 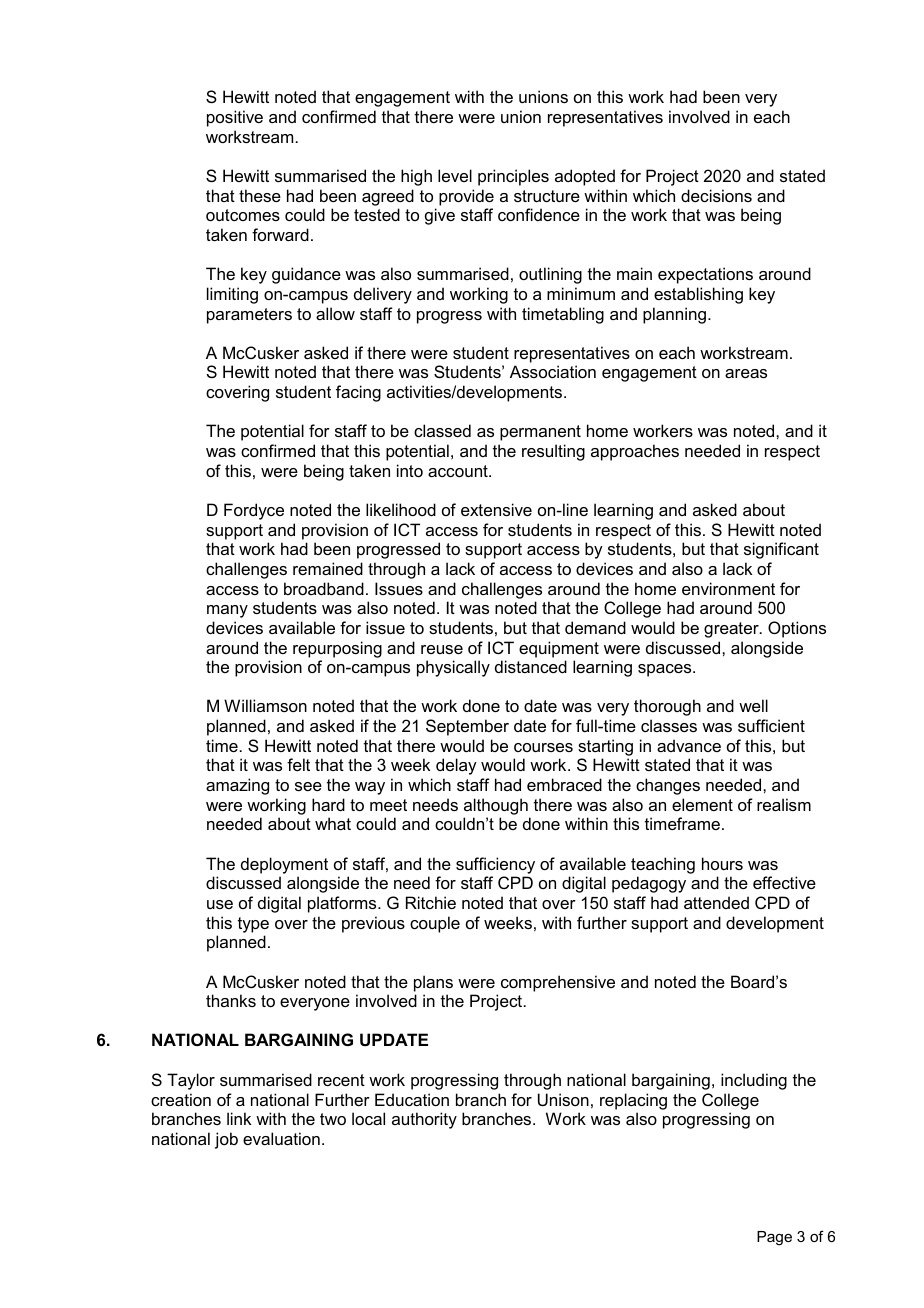 I want to click on deployment, so click(x=284, y=865).
